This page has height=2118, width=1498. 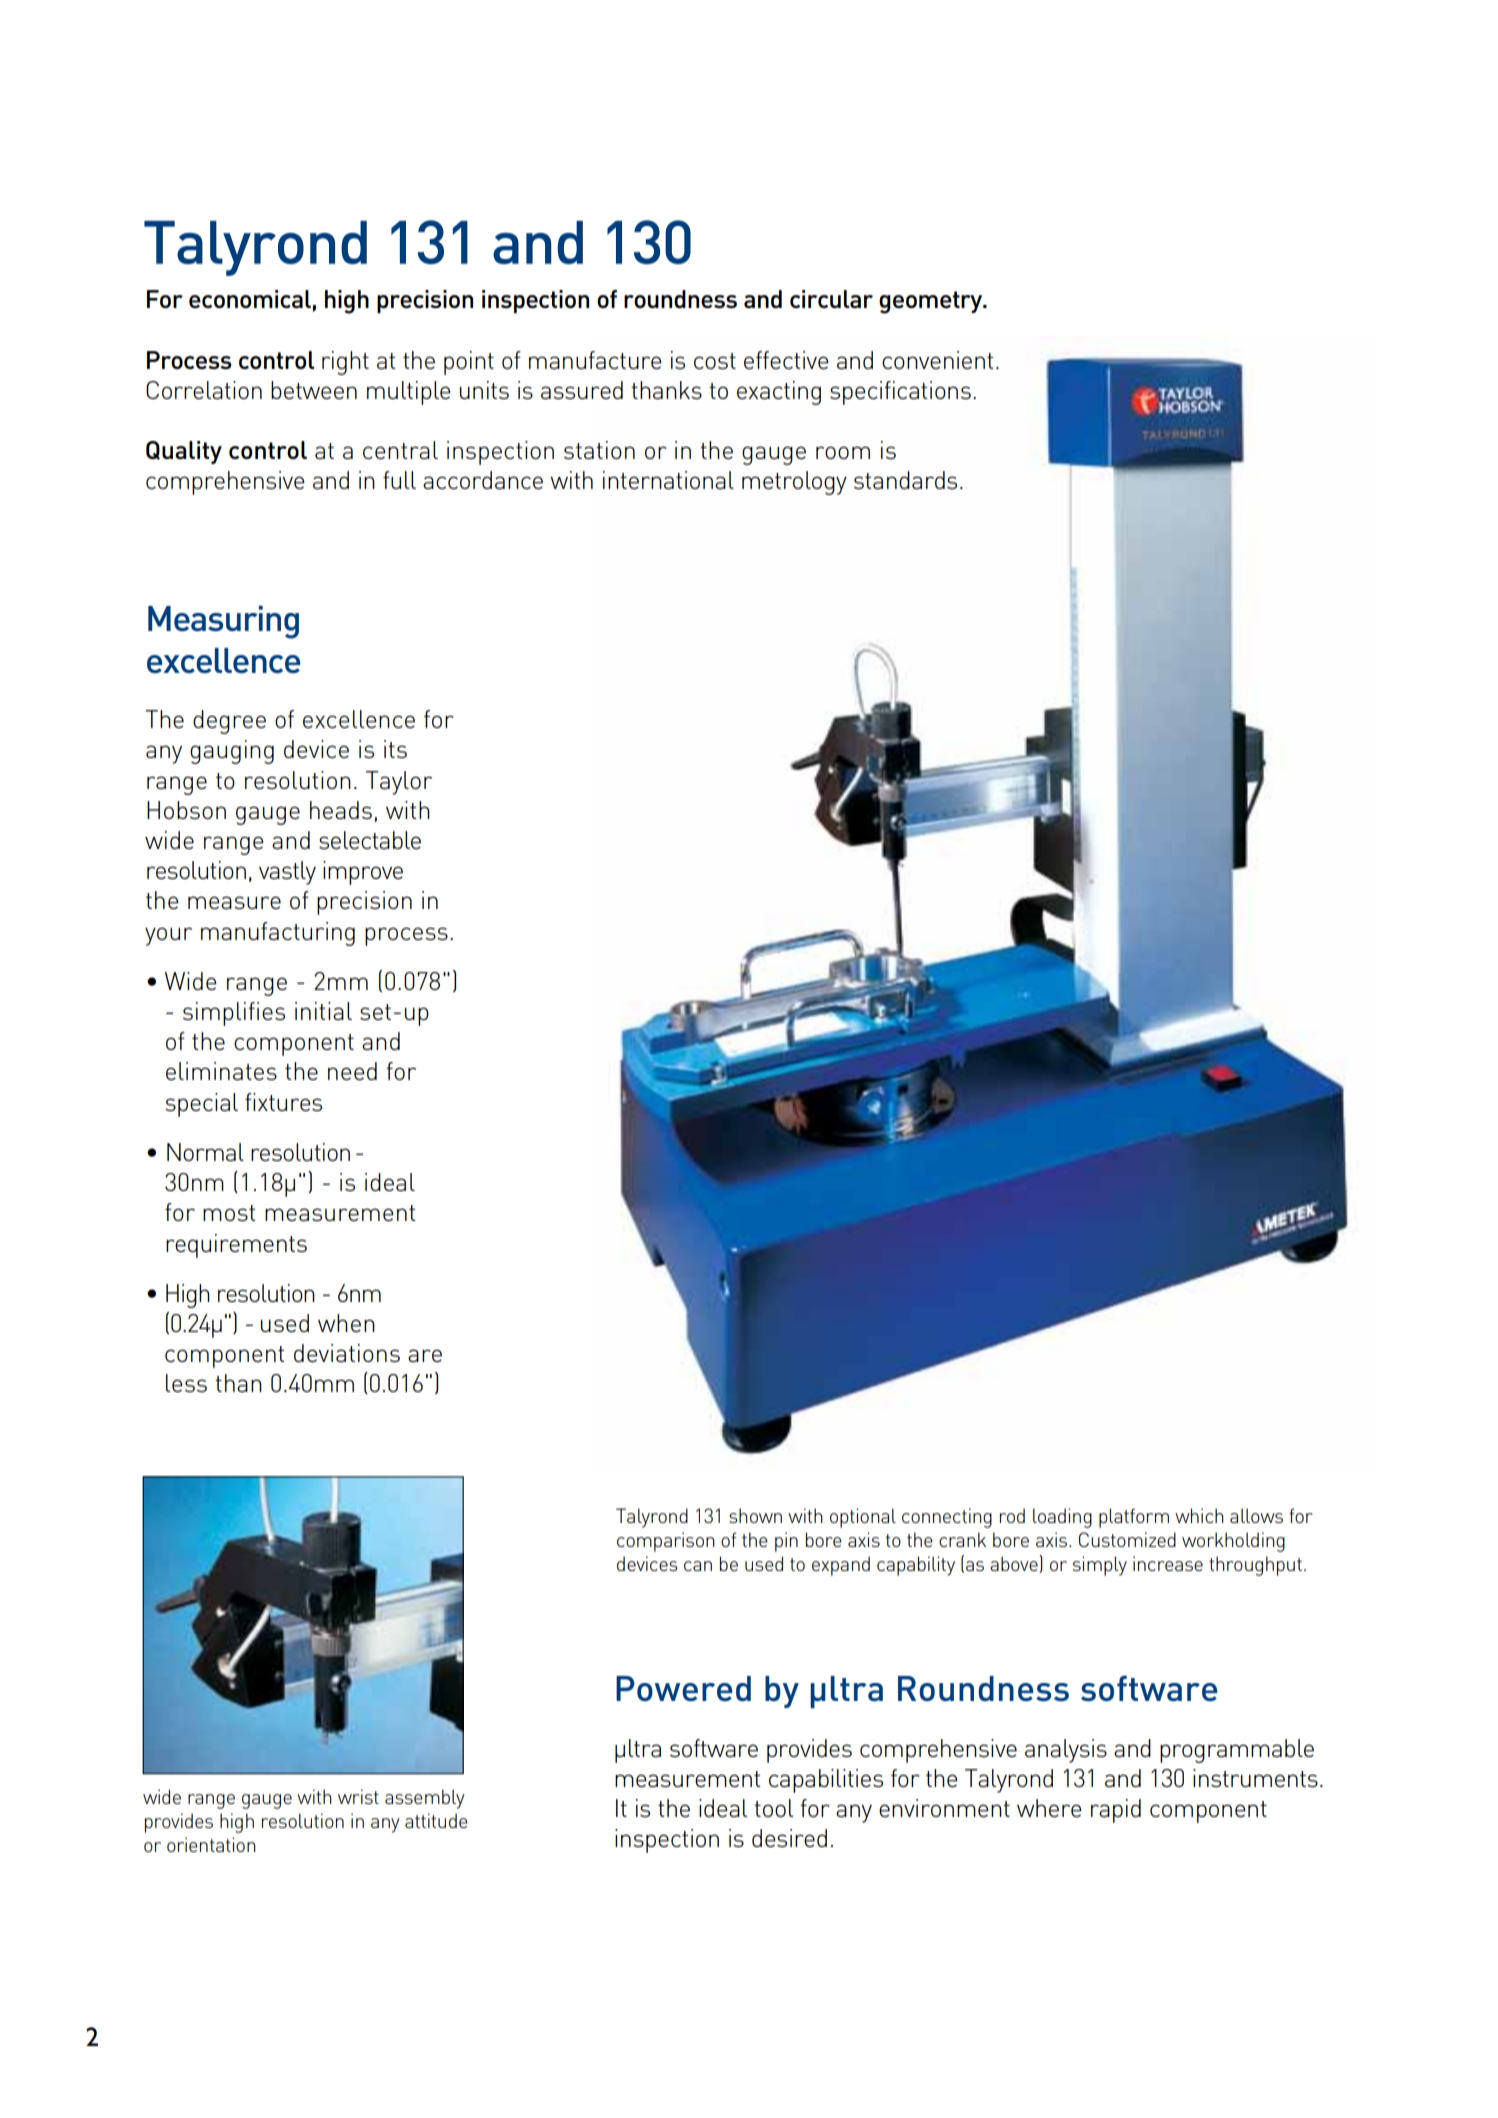 I want to click on loading, so click(x=1062, y=1518).
